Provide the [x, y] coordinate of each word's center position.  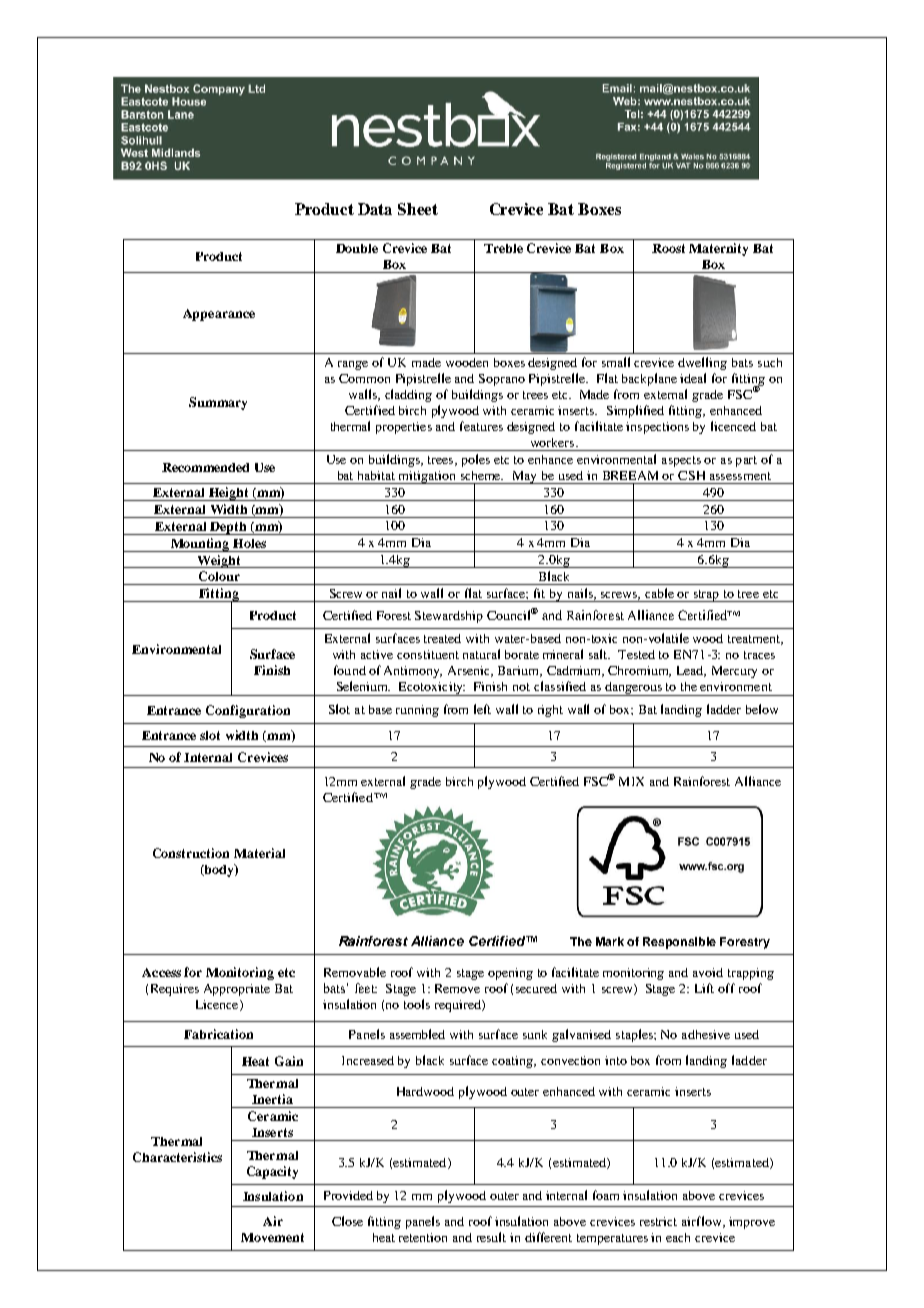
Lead [691, 671]
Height [228, 494]
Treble [503, 248]
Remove [457, 988]
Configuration [248, 711]
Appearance [219, 315]
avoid [708, 972]
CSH [691, 475]
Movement [272, 1237]
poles [476, 460]
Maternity [718, 249]
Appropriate [237, 990]
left [482, 709]
